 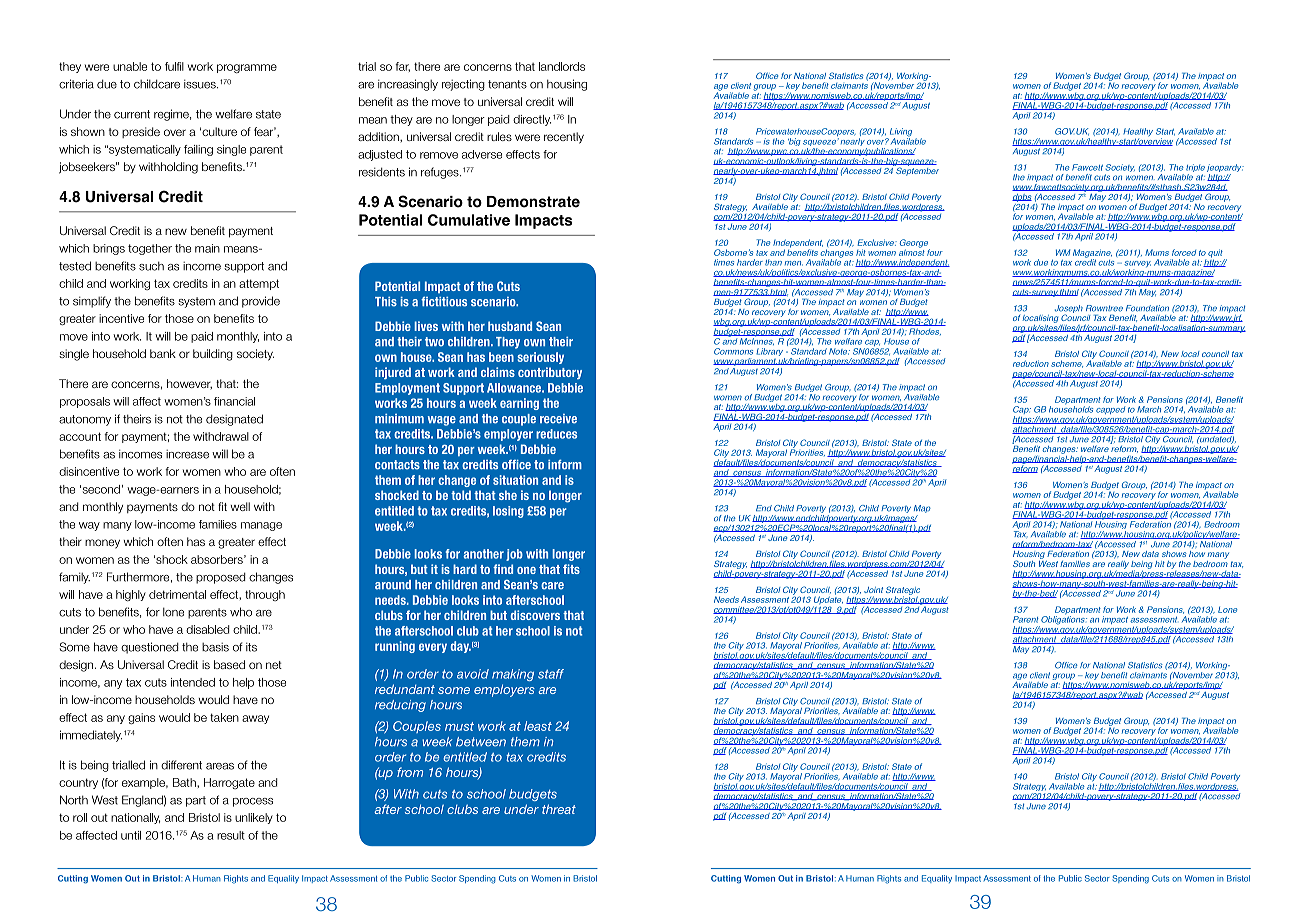 What do you see at coordinates (922, 510) in the screenshot?
I see `Map` at bounding box center [922, 510].
